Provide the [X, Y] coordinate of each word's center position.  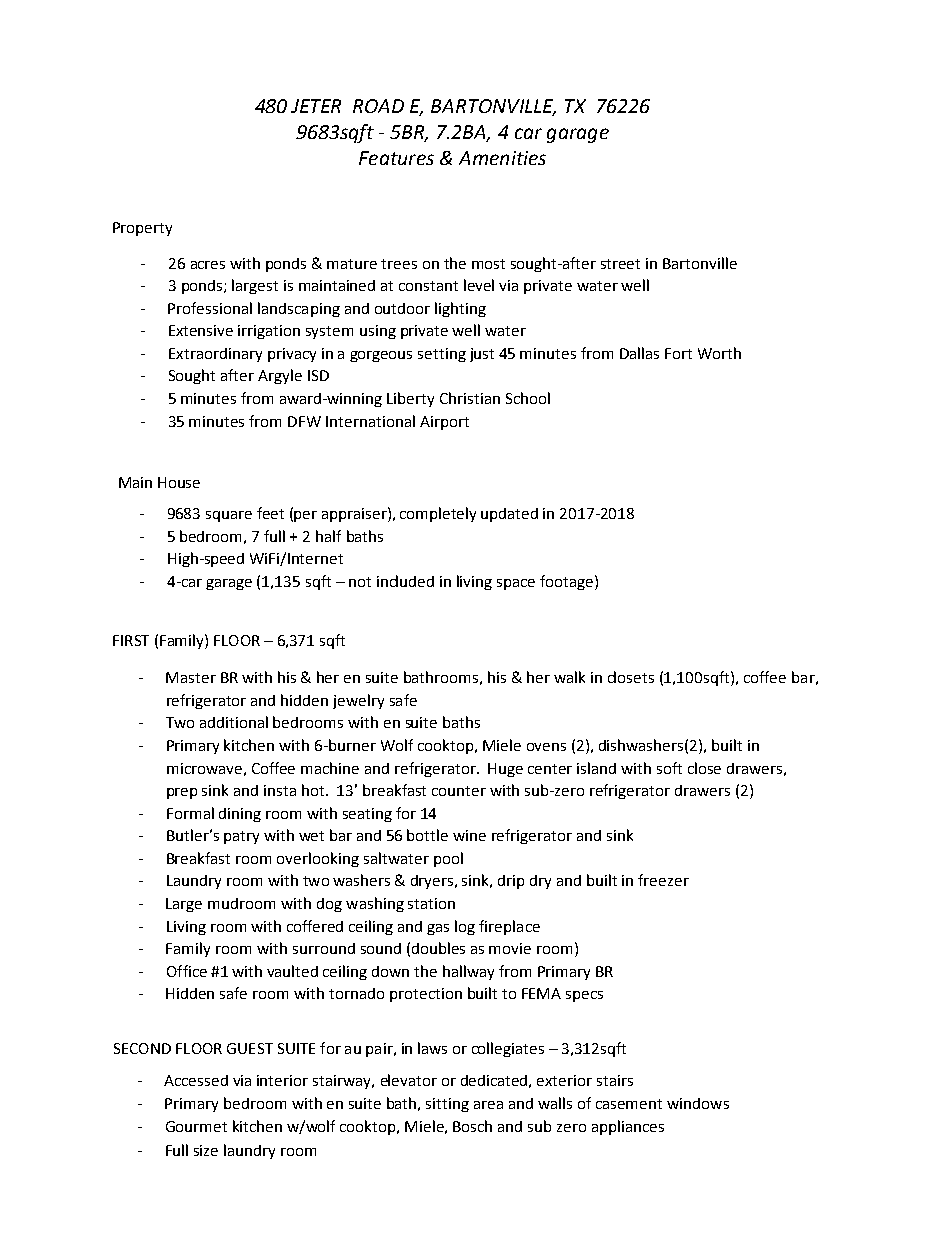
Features [396, 158]
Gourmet [196, 1126]
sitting [447, 1105]
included [405, 581]
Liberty [410, 399]
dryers [433, 882]
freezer [663, 880]
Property [142, 229]
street [620, 264]
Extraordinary [215, 355]
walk [569, 677]
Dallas [639, 353]
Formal [190, 813]
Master [191, 677]
